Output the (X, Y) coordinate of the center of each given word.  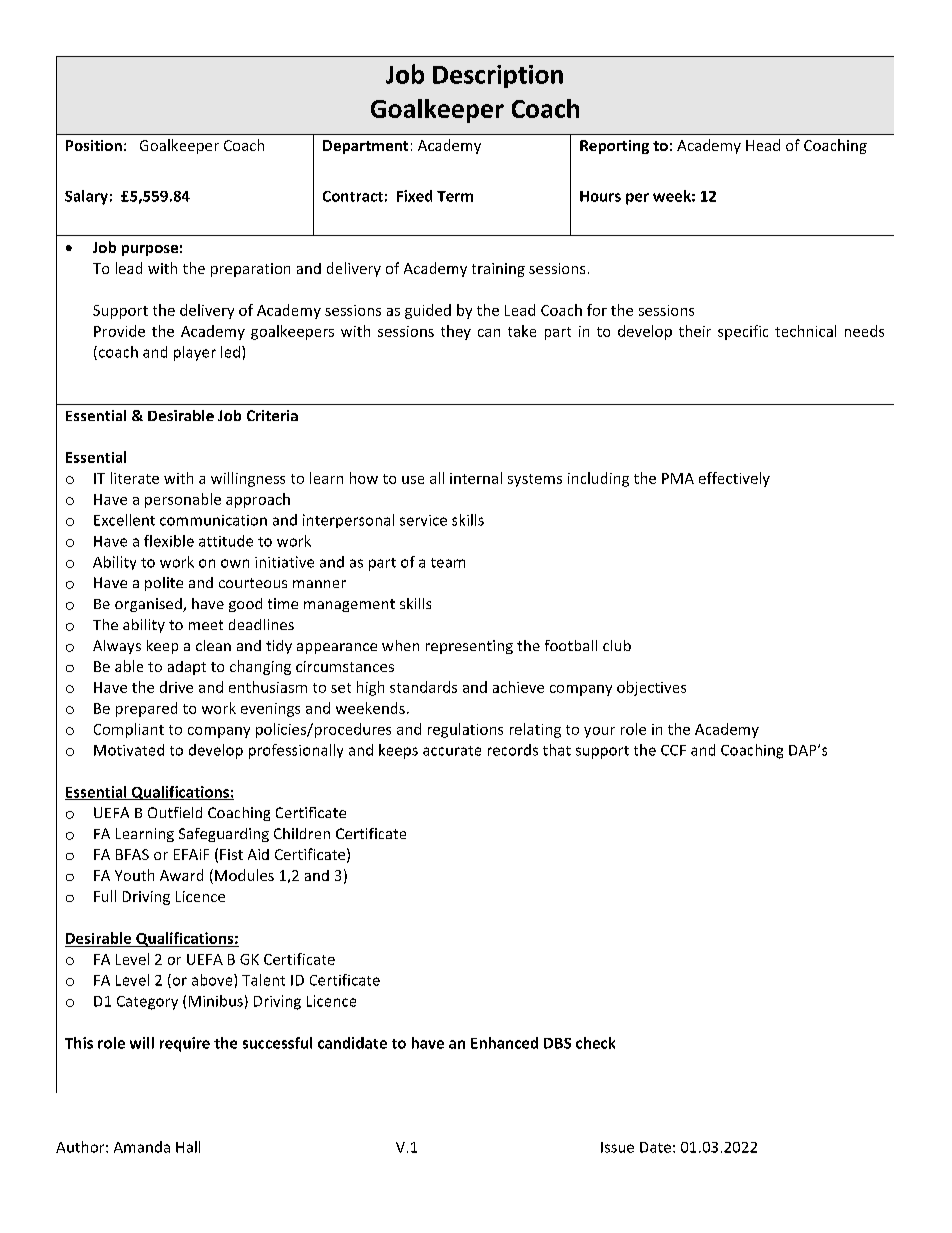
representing (469, 647)
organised (149, 605)
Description (498, 76)
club (617, 645)
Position (94, 145)
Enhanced (504, 1043)
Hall (188, 1147)
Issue (617, 1147)
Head (763, 145)
